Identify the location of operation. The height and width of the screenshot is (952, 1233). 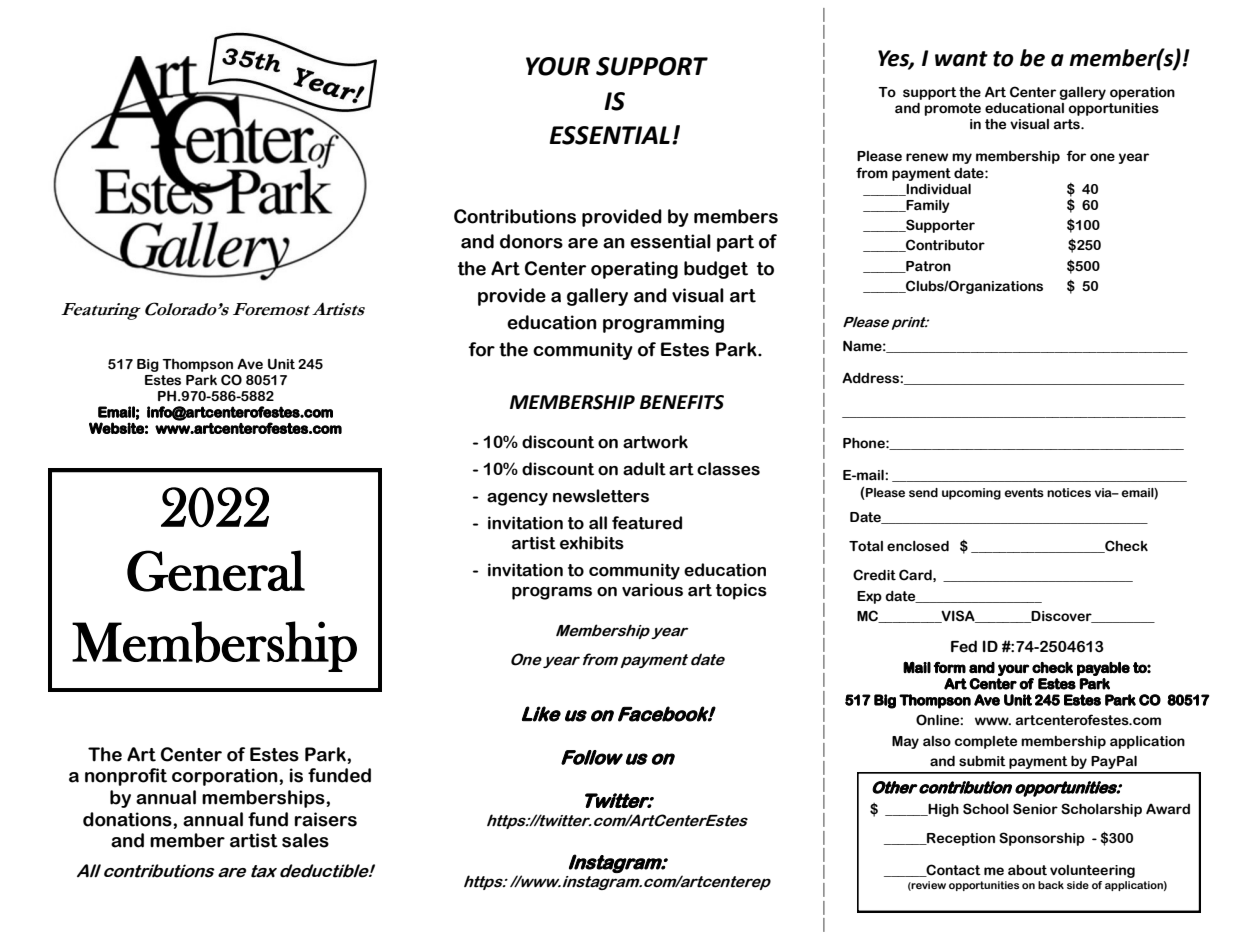
(1142, 93).
